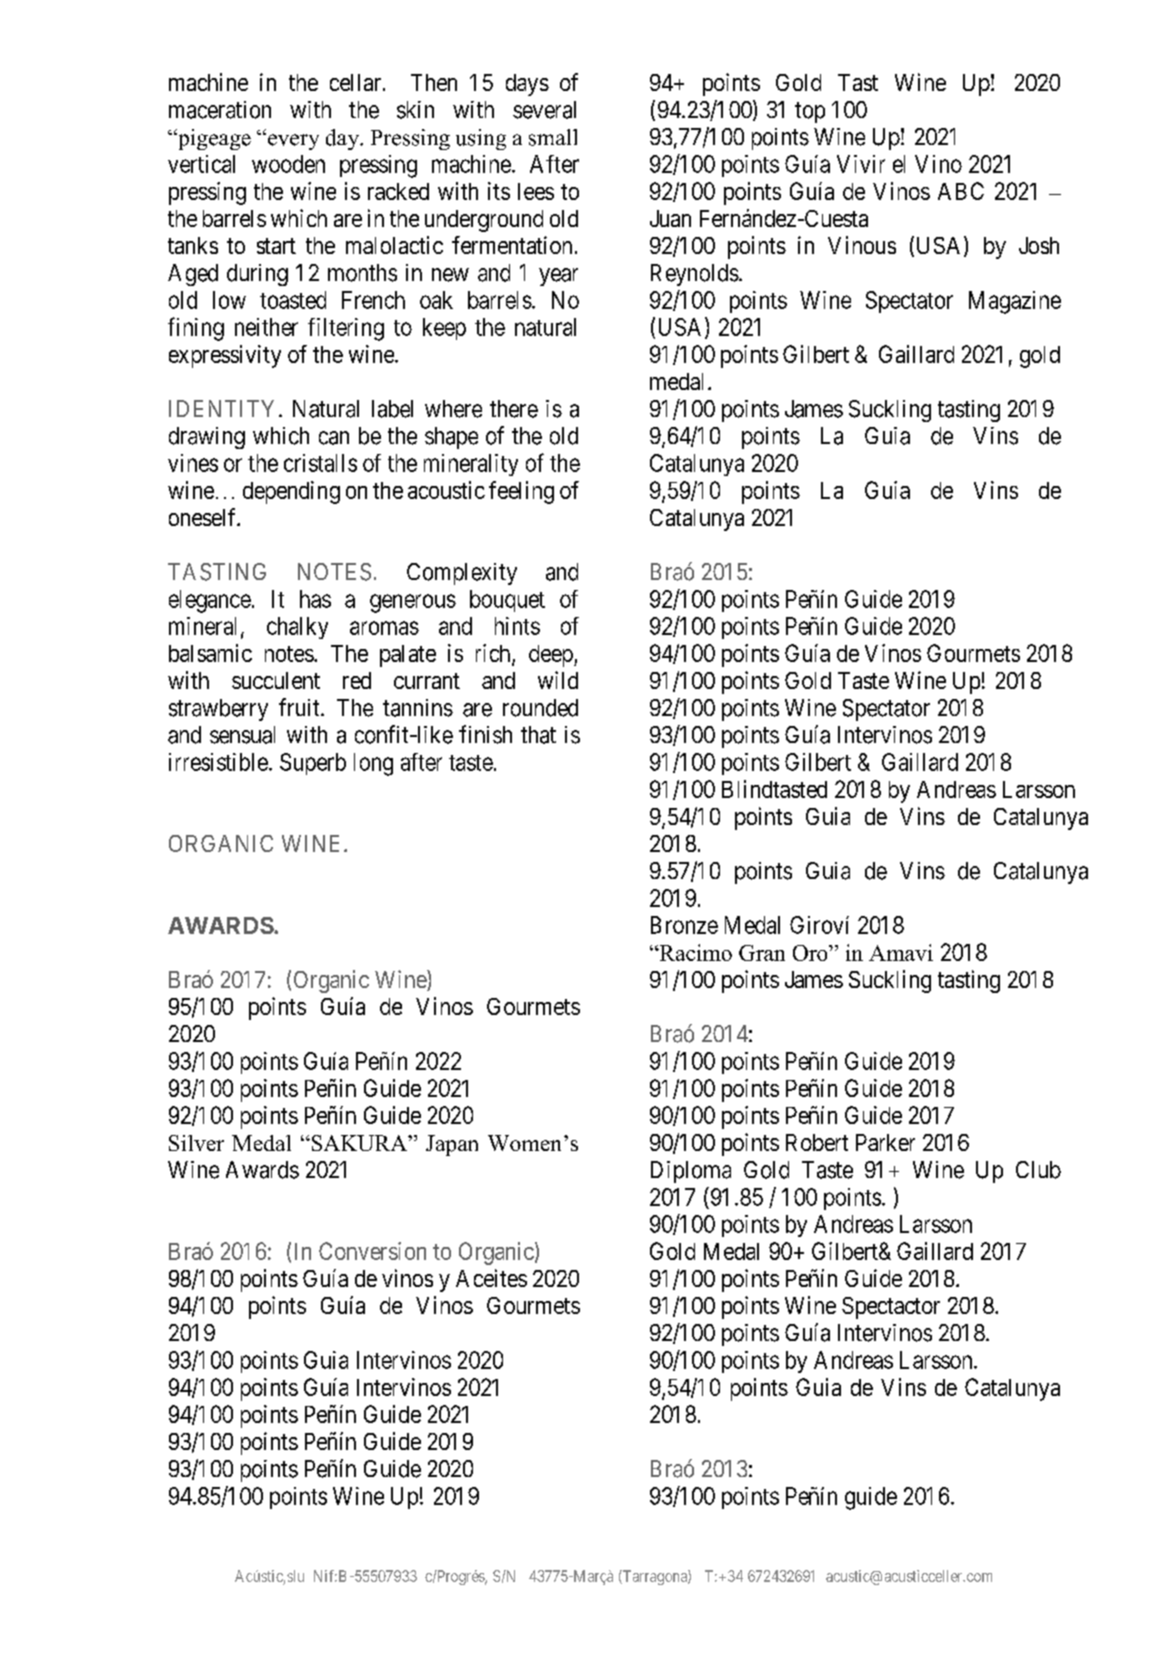 This page has height=1658, width=1172. What do you see at coordinates (1015, 302) in the page?
I see `Magazine` at bounding box center [1015, 302].
